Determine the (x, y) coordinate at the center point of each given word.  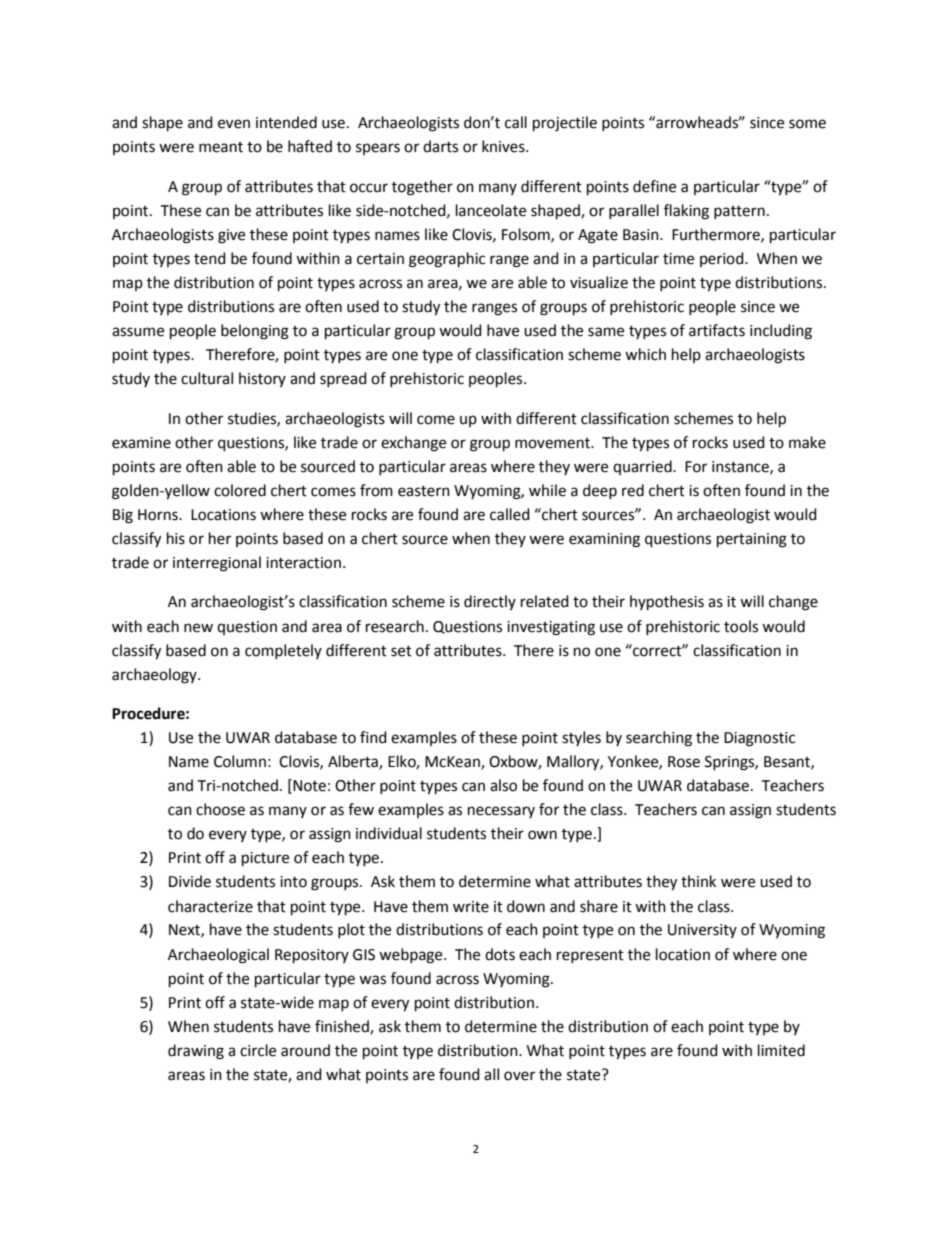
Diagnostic (759, 739)
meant (221, 147)
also (503, 785)
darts (440, 146)
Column (240, 761)
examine (141, 443)
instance (741, 467)
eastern (424, 491)
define (654, 186)
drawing (196, 1052)
